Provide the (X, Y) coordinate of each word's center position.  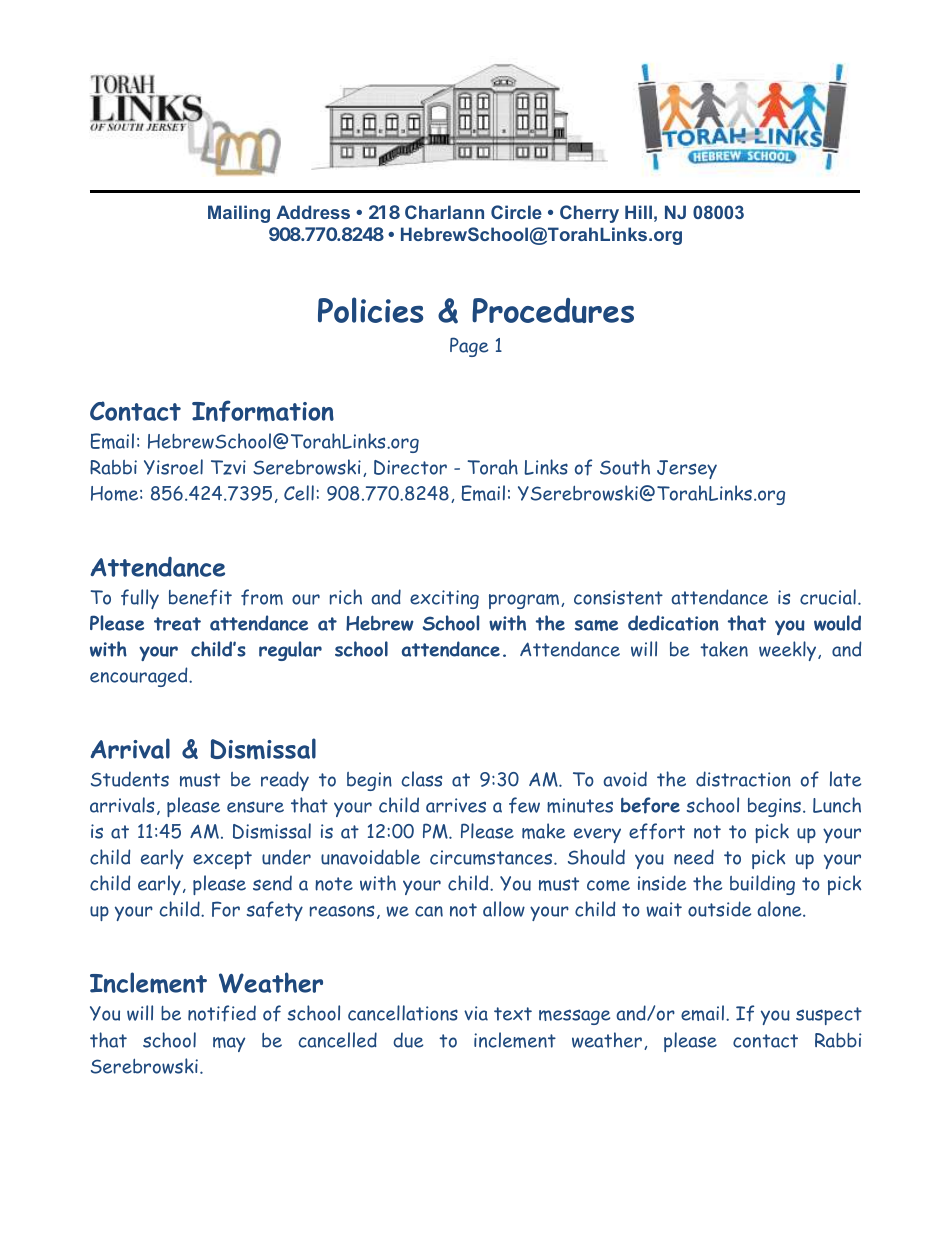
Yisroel (173, 467)
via (476, 1013)
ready (285, 781)
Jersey (687, 469)
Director (410, 467)
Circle (516, 212)
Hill (638, 212)
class (421, 779)
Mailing (239, 214)
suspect (829, 1016)
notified (222, 1013)
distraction (743, 779)
